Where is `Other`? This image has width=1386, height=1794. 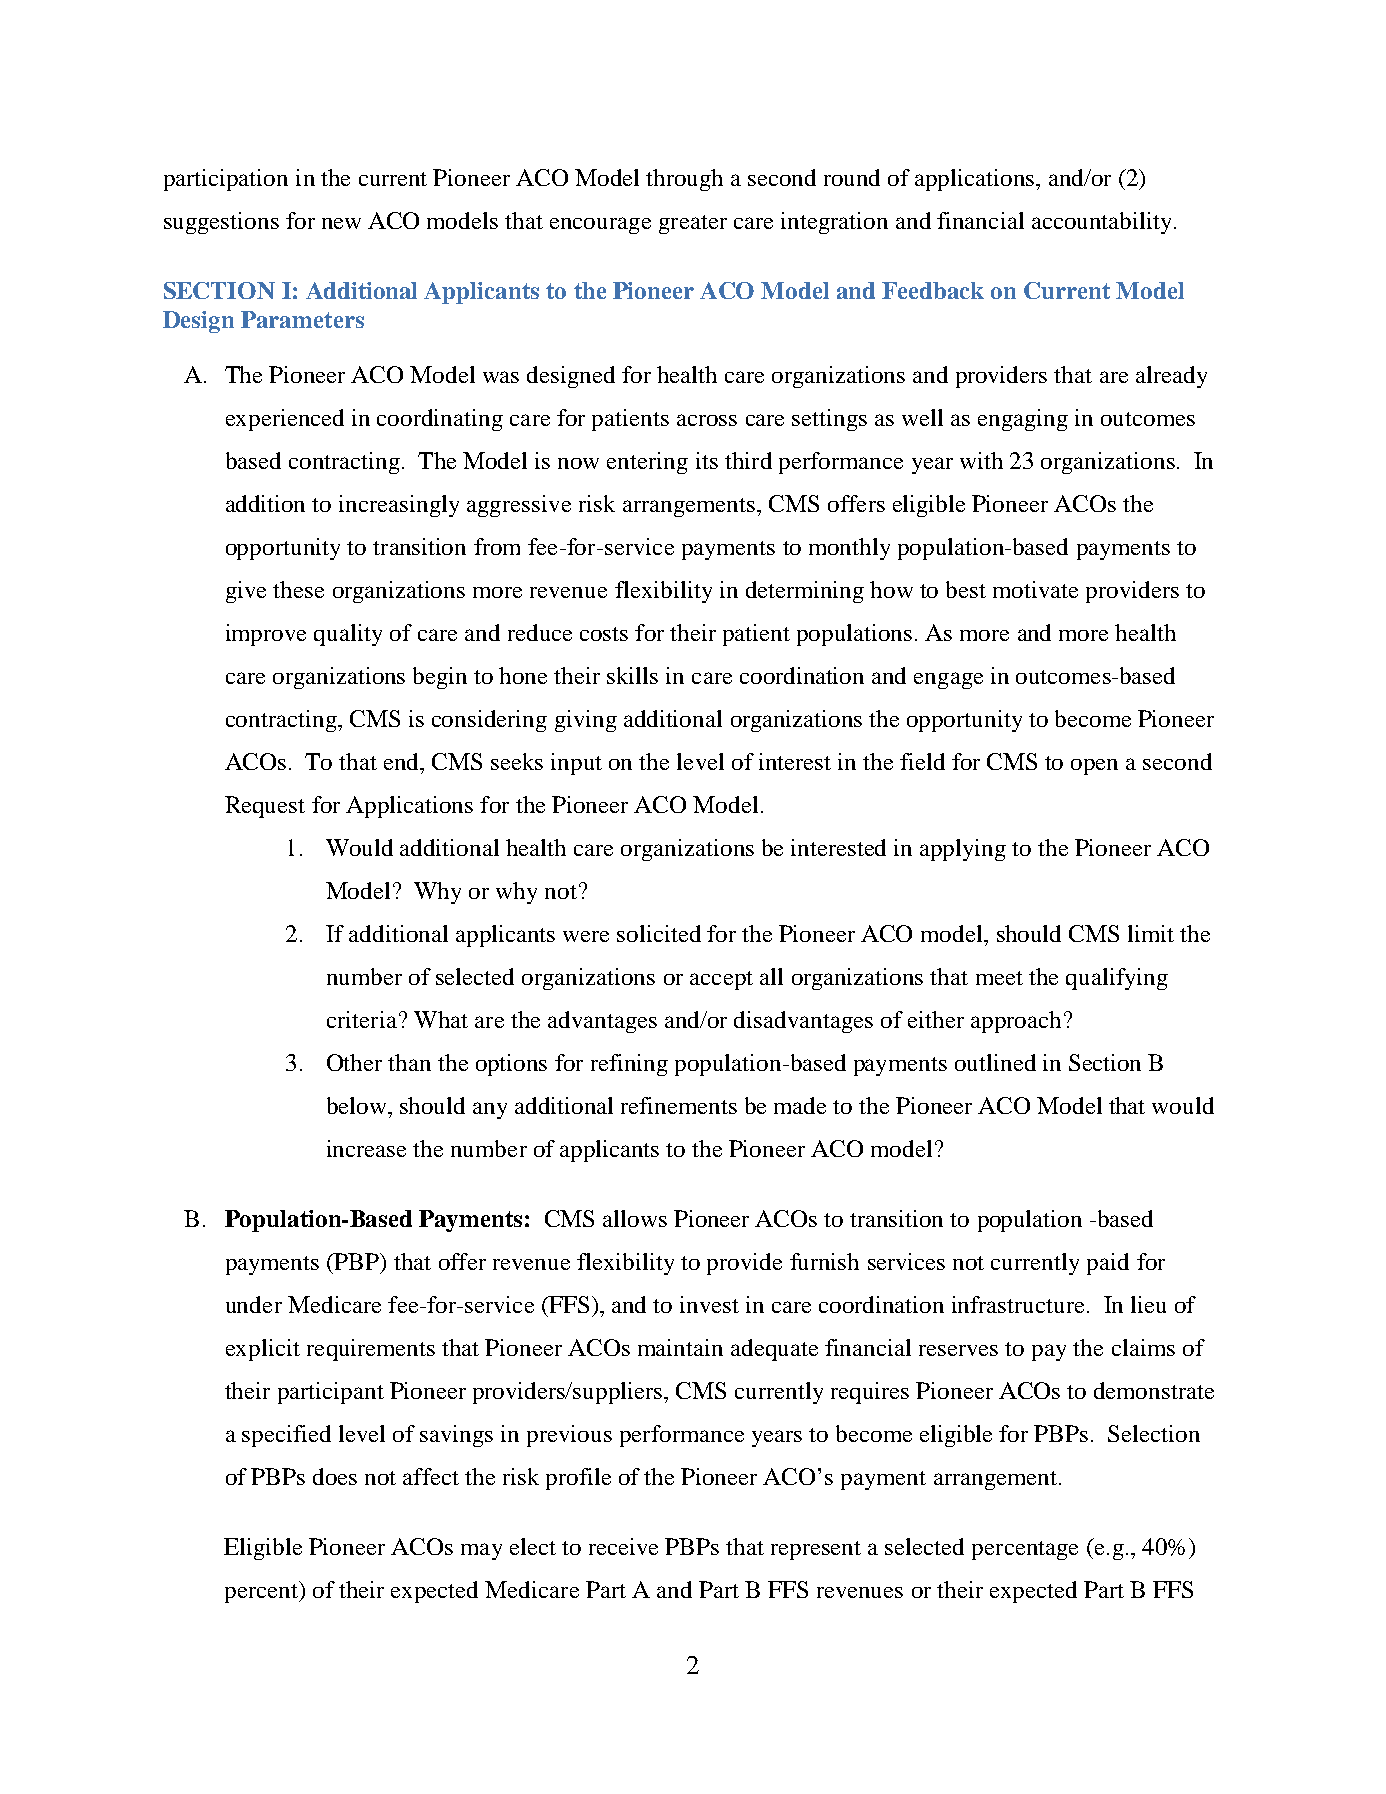 Other is located at coordinates (354, 1062).
